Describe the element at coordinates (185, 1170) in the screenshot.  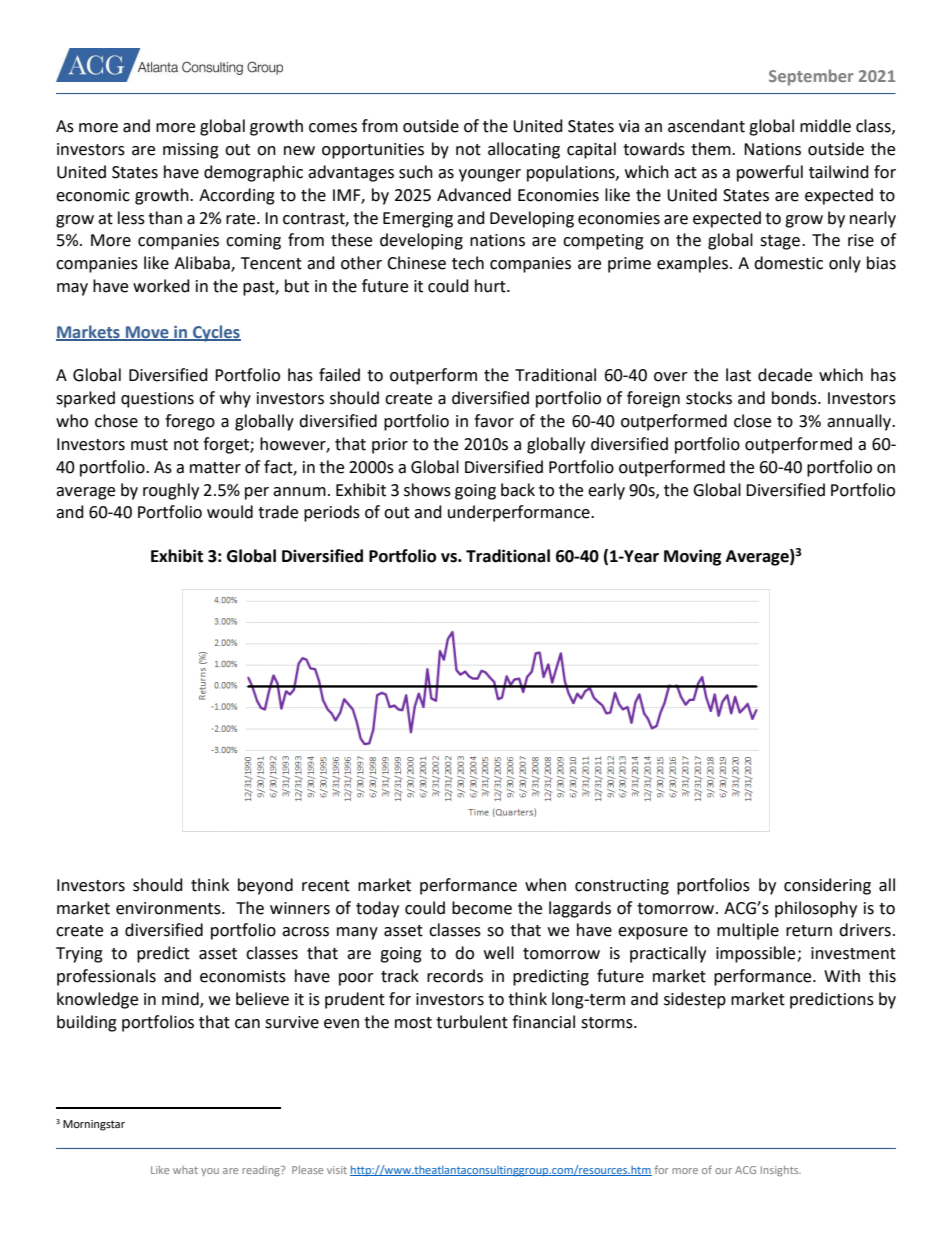
I see `what` at that location.
